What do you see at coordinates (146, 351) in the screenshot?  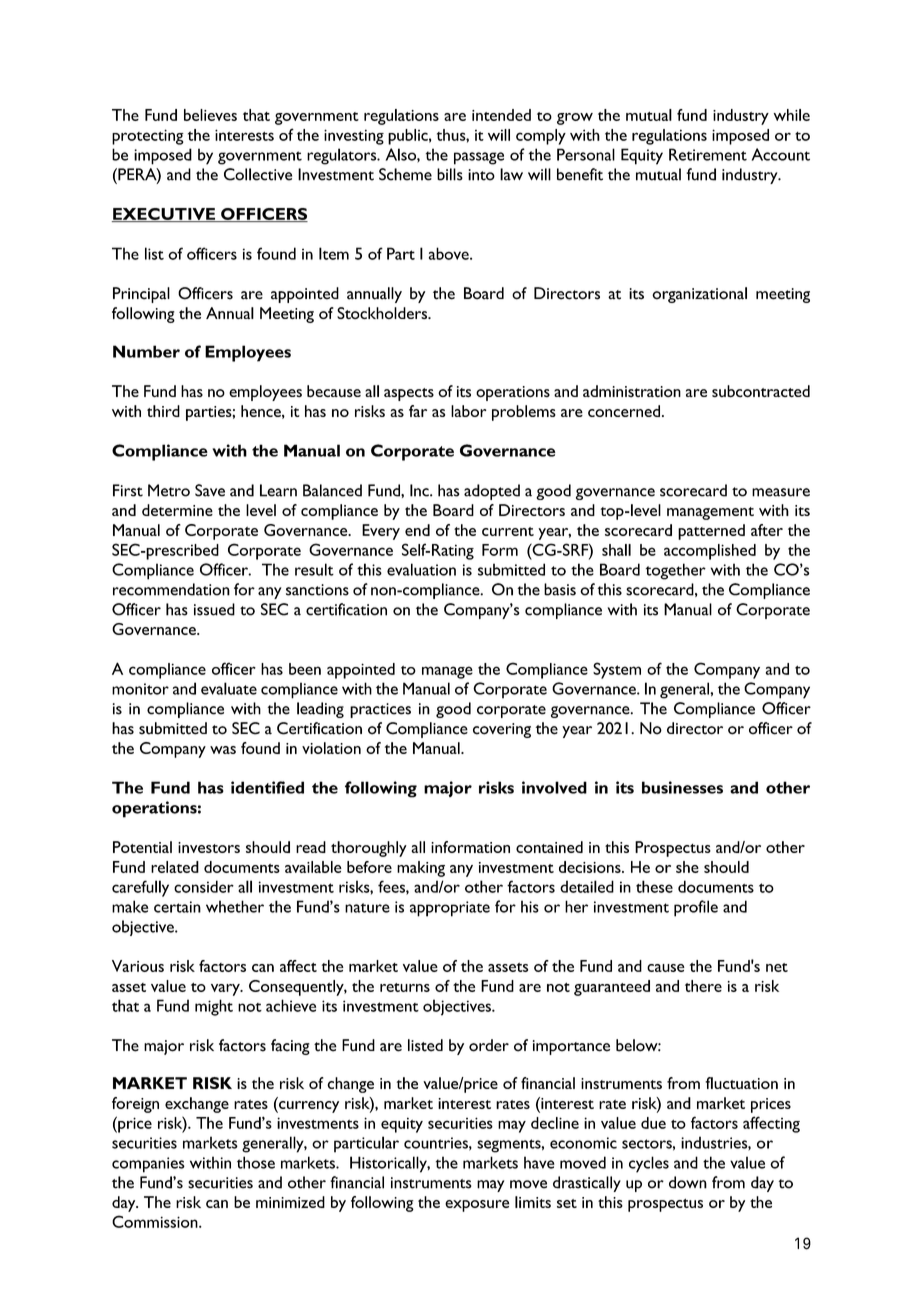 I see `Number` at bounding box center [146, 351].
